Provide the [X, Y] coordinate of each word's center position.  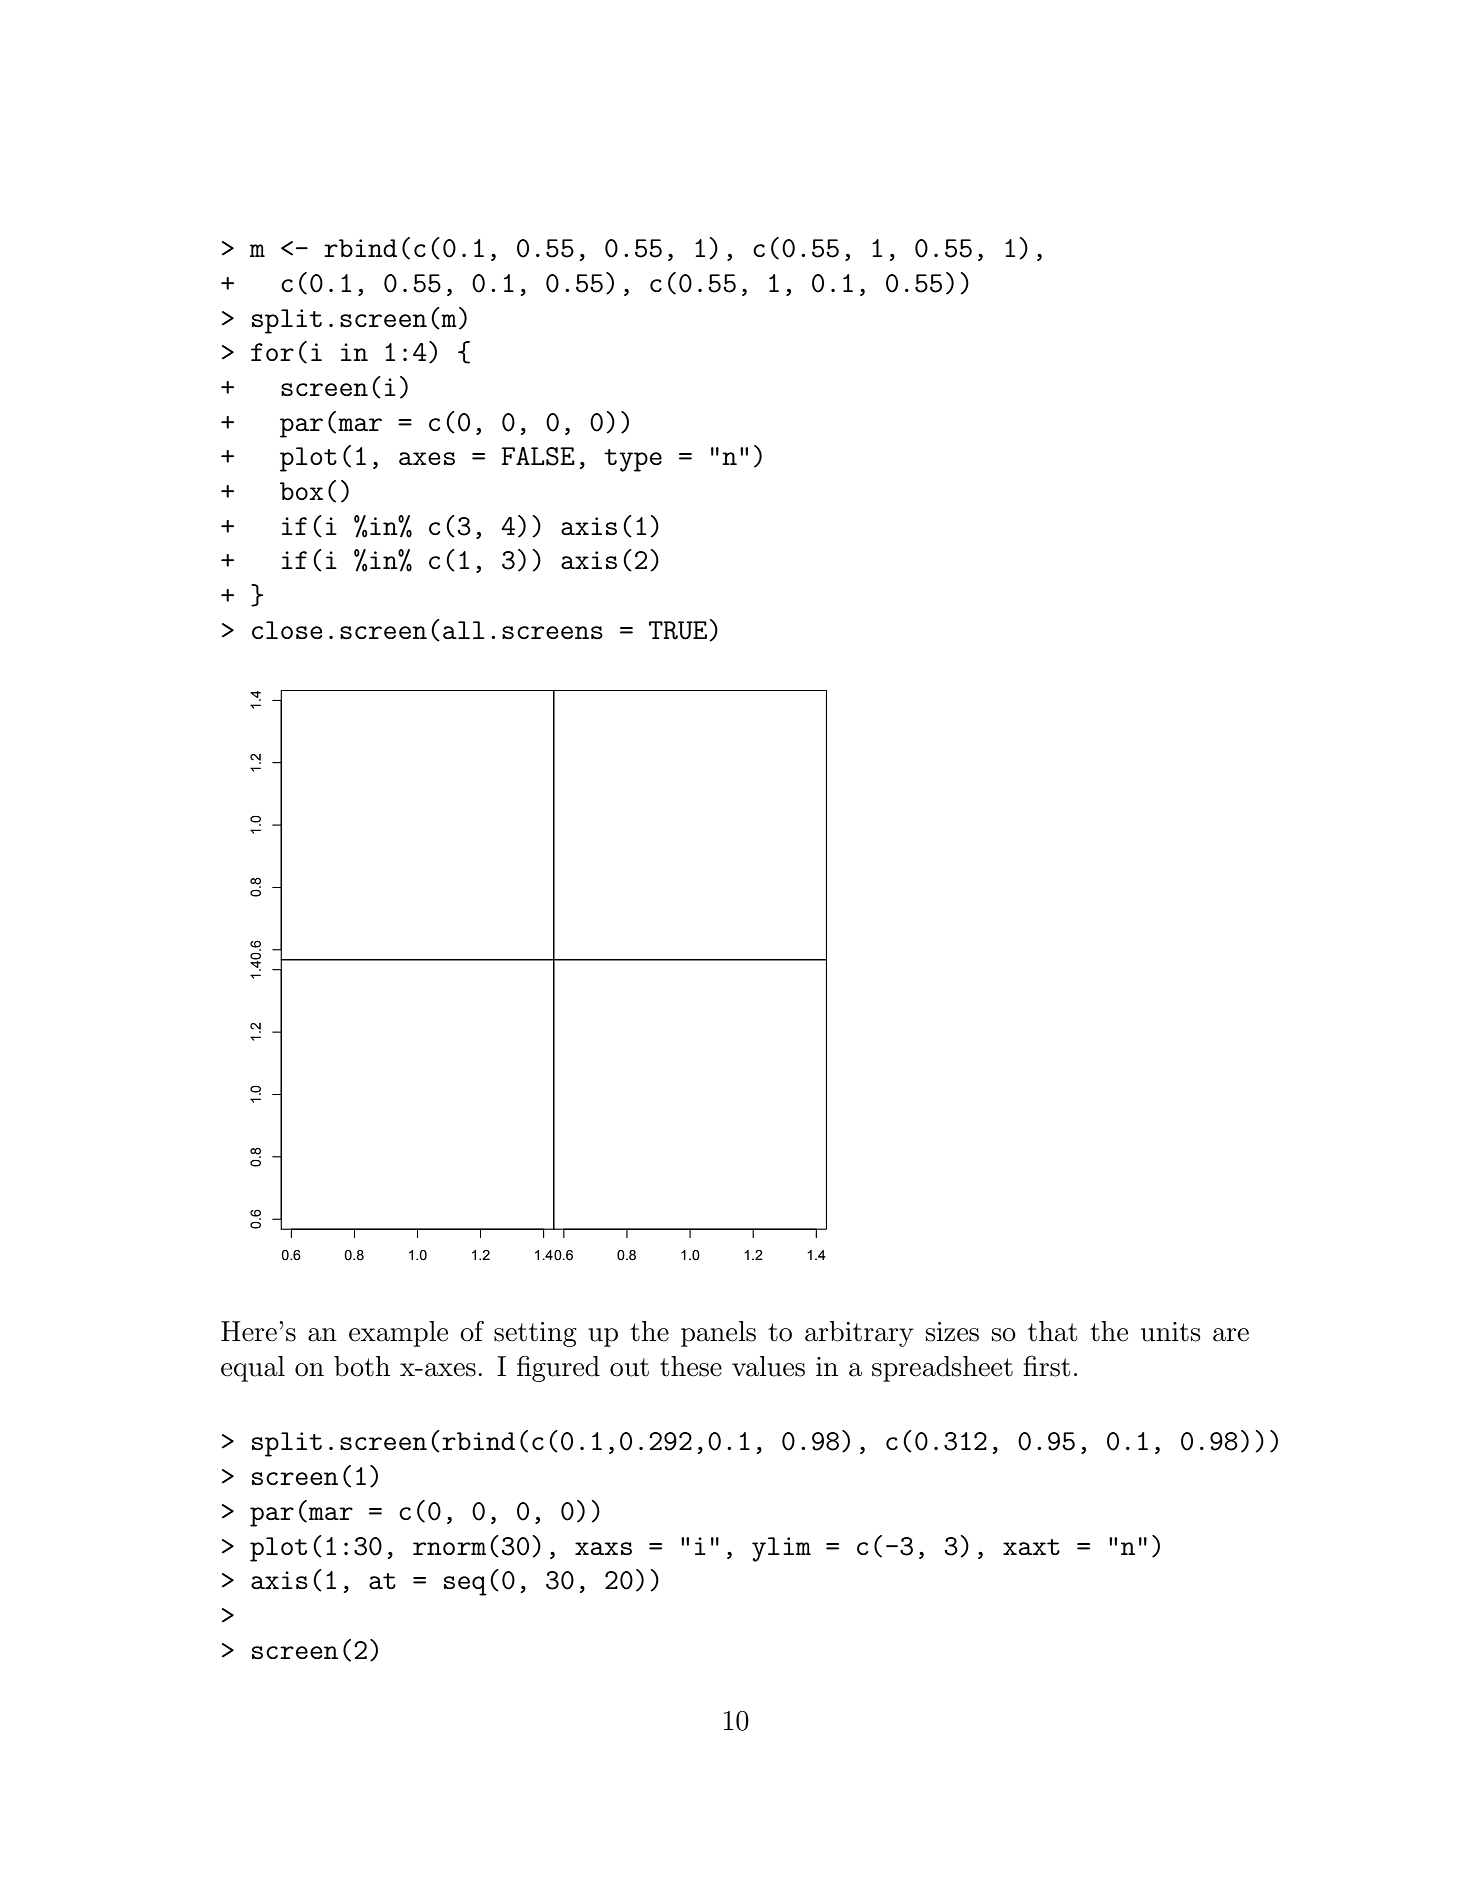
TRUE [678, 630]
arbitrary [859, 1334]
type [633, 460]
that [1052, 1331]
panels [718, 1334]
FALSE [538, 456]
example [398, 1334]
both [362, 1366]
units [1171, 1332]
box [301, 491]
